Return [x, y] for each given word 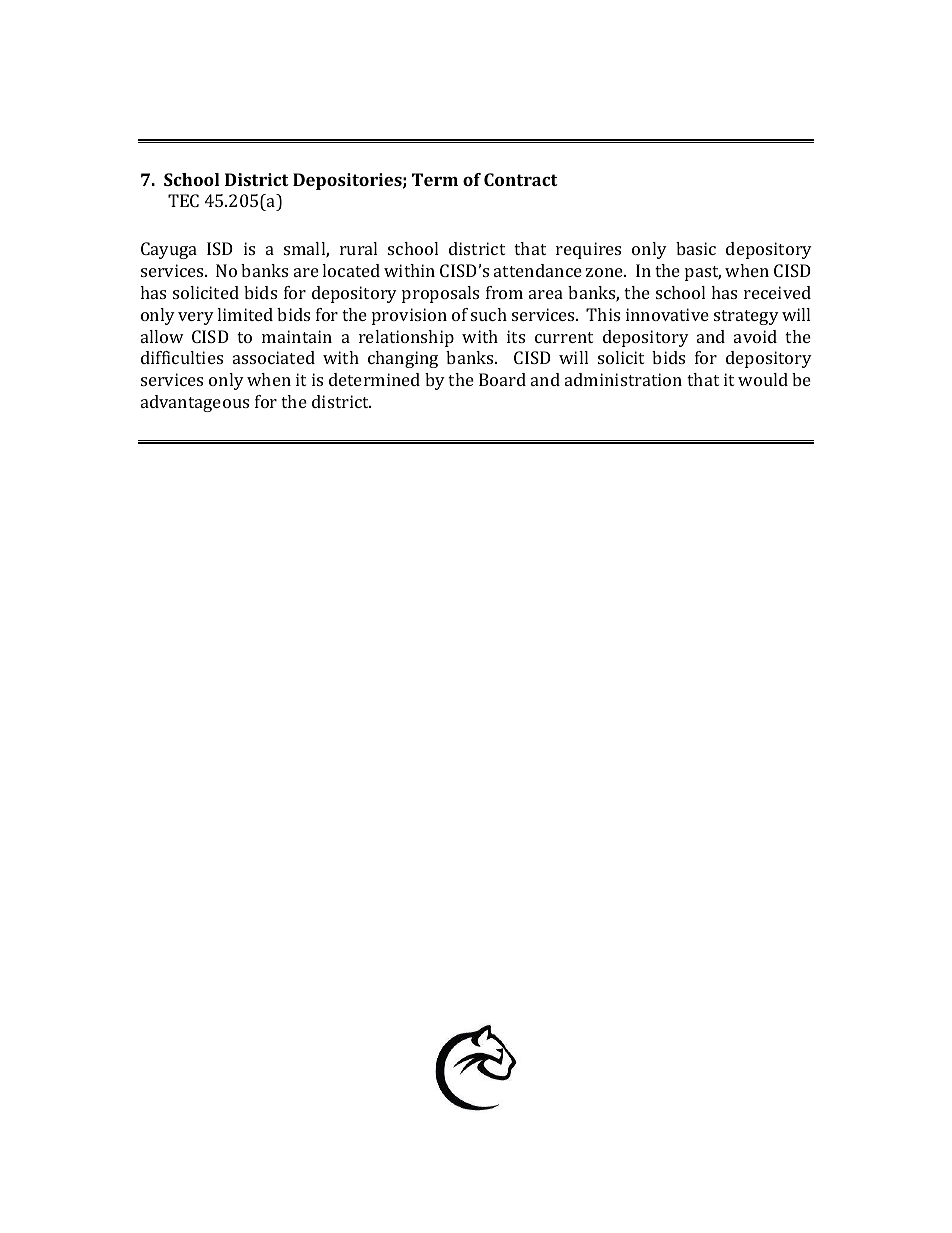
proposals [440, 294]
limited [245, 314]
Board [502, 379]
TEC [183, 200]
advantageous [195, 403]
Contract [521, 179]
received [777, 292]
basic [696, 248]
